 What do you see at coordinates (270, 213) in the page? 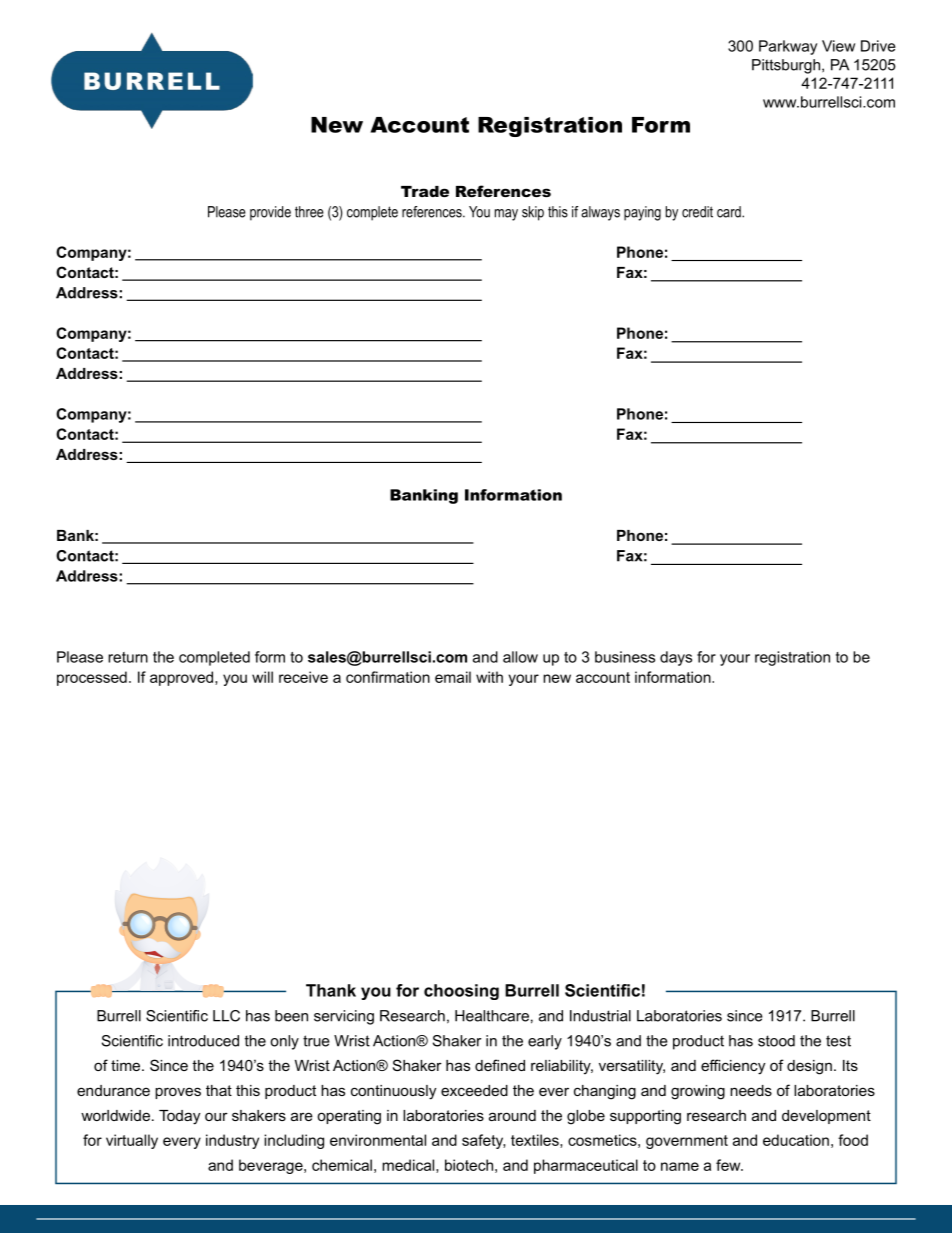
I see `provide` at bounding box center [270, 213].
